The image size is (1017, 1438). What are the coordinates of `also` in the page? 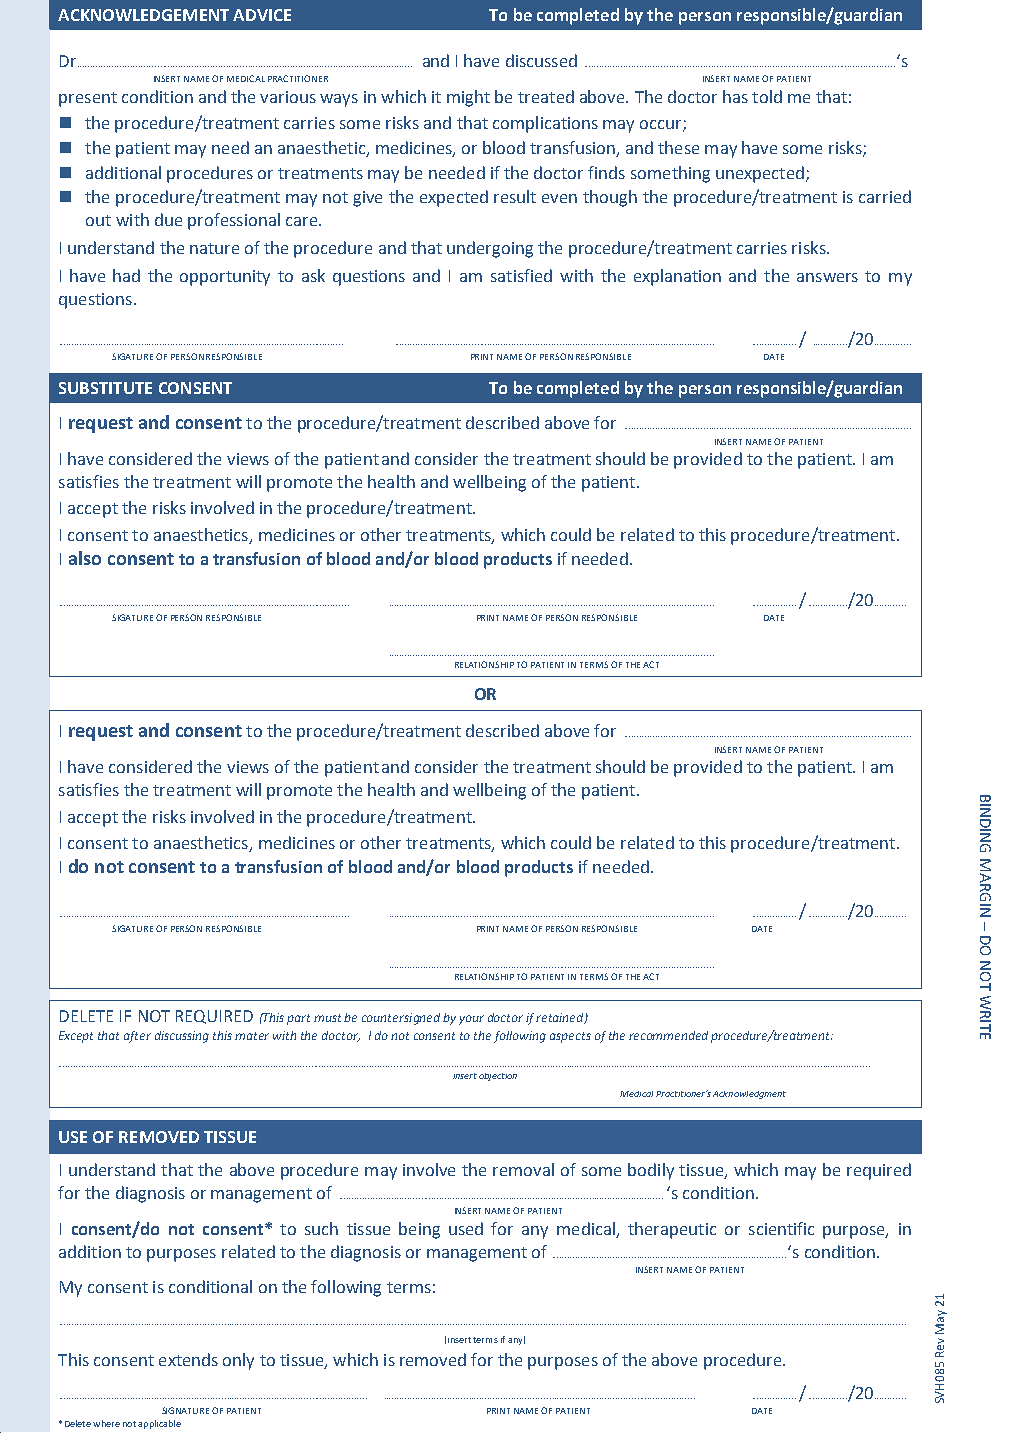 It's located at (85, 558).
